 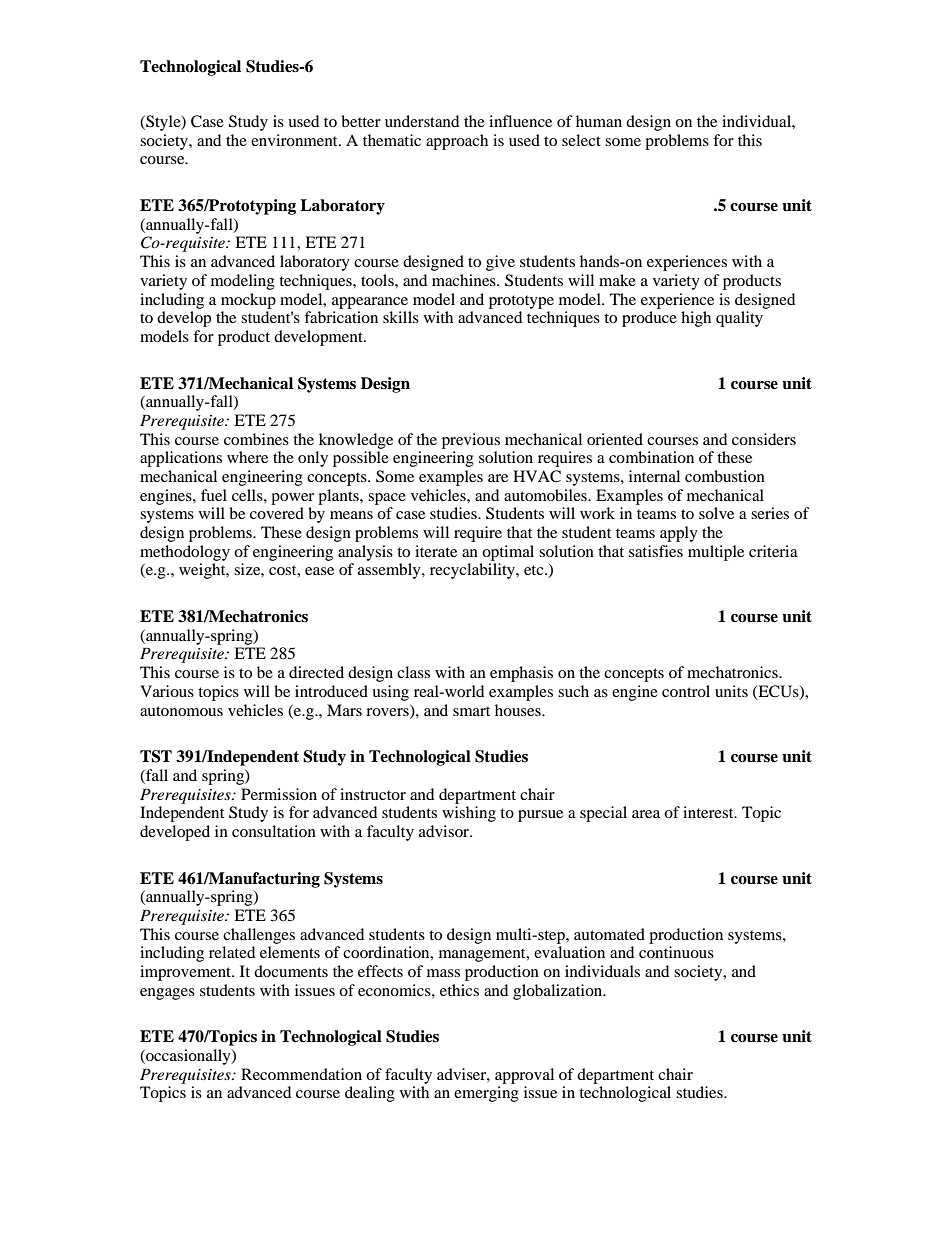 I want to click on methodology, so click(x=185, y=553).
